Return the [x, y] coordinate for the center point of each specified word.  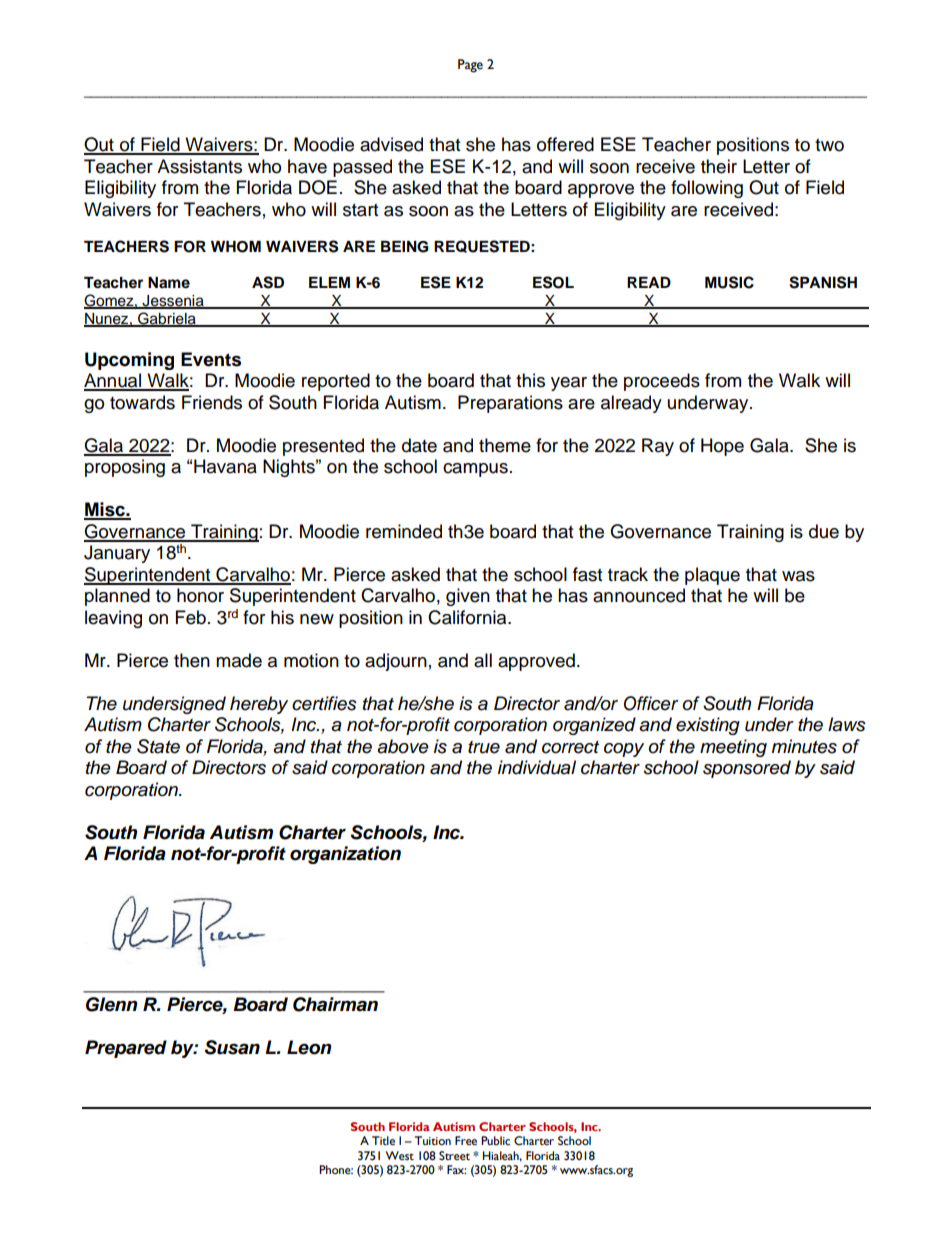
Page [470, 66]
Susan [232, 1047]
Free [466, 1141]
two [829, 145]
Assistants [199, 166]
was [798, 576]
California [468, 617]
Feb [191, 617]
